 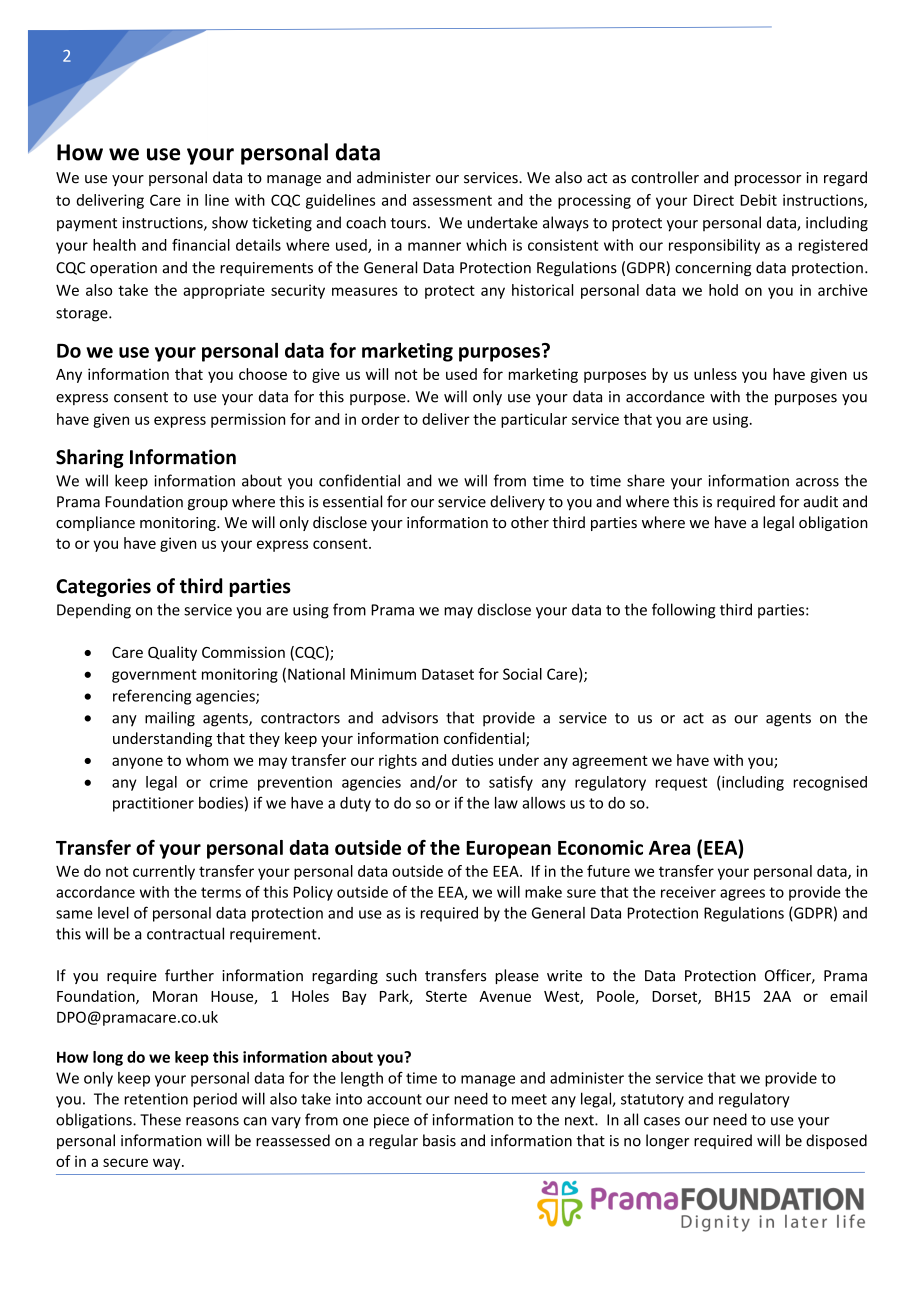 What do you see at coordinates (817, 482) in the document?
I see `across` at bounding box center [817, 482].
